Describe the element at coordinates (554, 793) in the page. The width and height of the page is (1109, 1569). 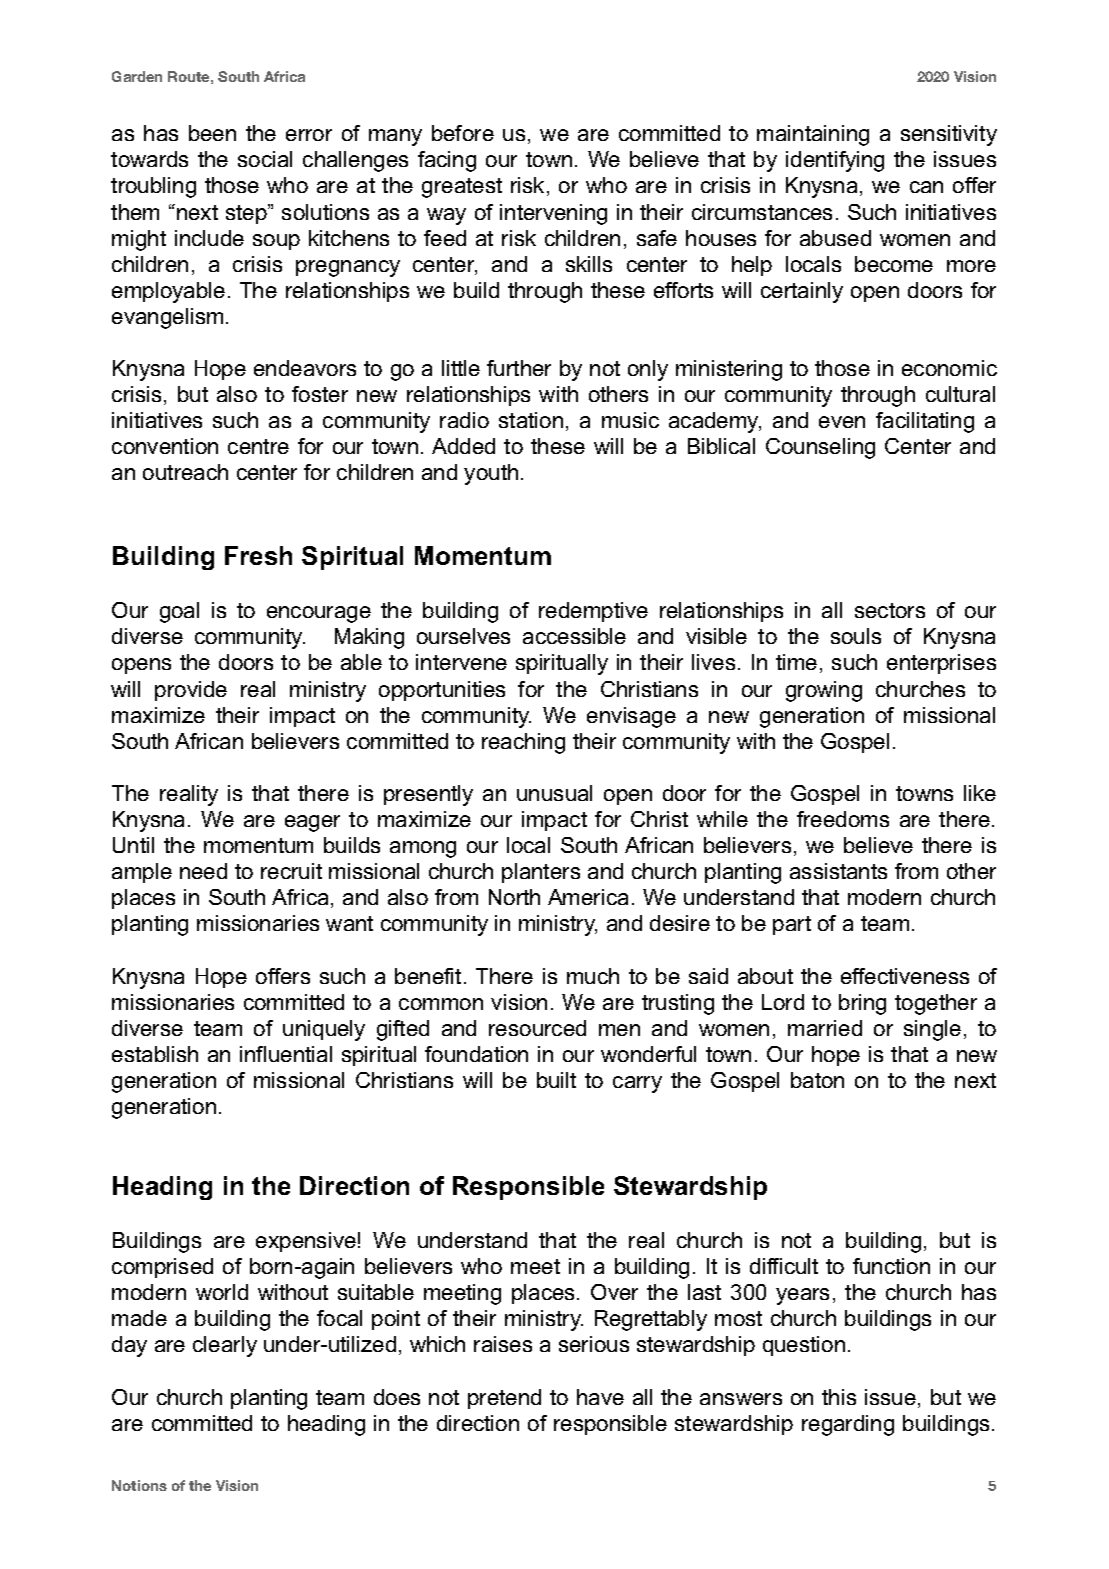
I see `unusual` at that location.
